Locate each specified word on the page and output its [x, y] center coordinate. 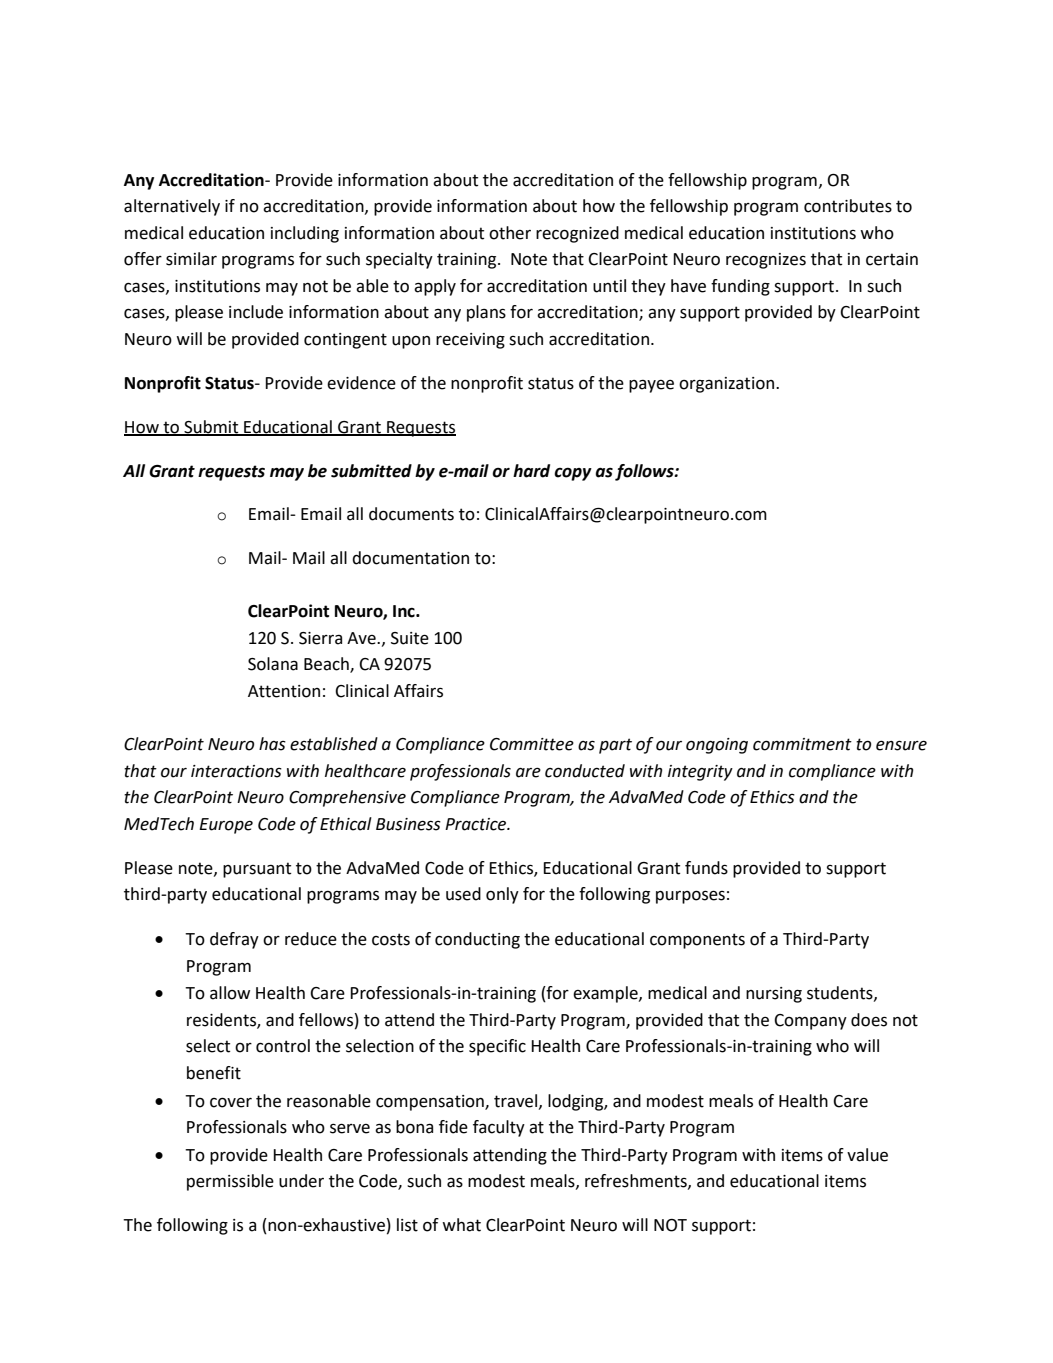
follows [645, 472]
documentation [410, 558]
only [502, 895]
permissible [230, 1182]
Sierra [320, 638]
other [510, 233]
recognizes [766, 261]
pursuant [257, 870]
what [461, 1225]
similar [191, 259]
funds [706, 868]
